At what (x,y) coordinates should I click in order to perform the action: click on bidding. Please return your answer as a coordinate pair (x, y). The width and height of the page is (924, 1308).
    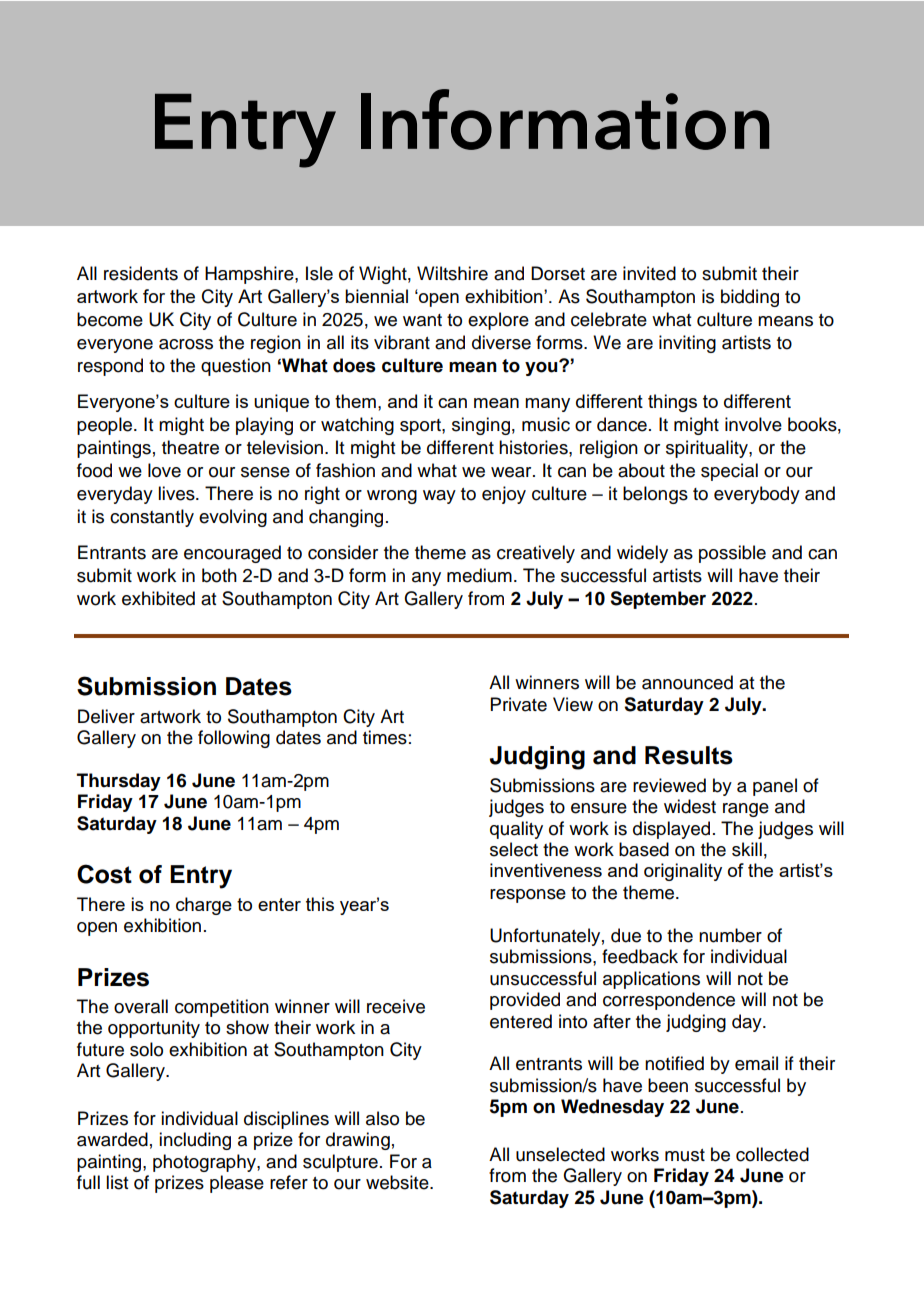
    Looking at the image, I should click on (750, 298).
